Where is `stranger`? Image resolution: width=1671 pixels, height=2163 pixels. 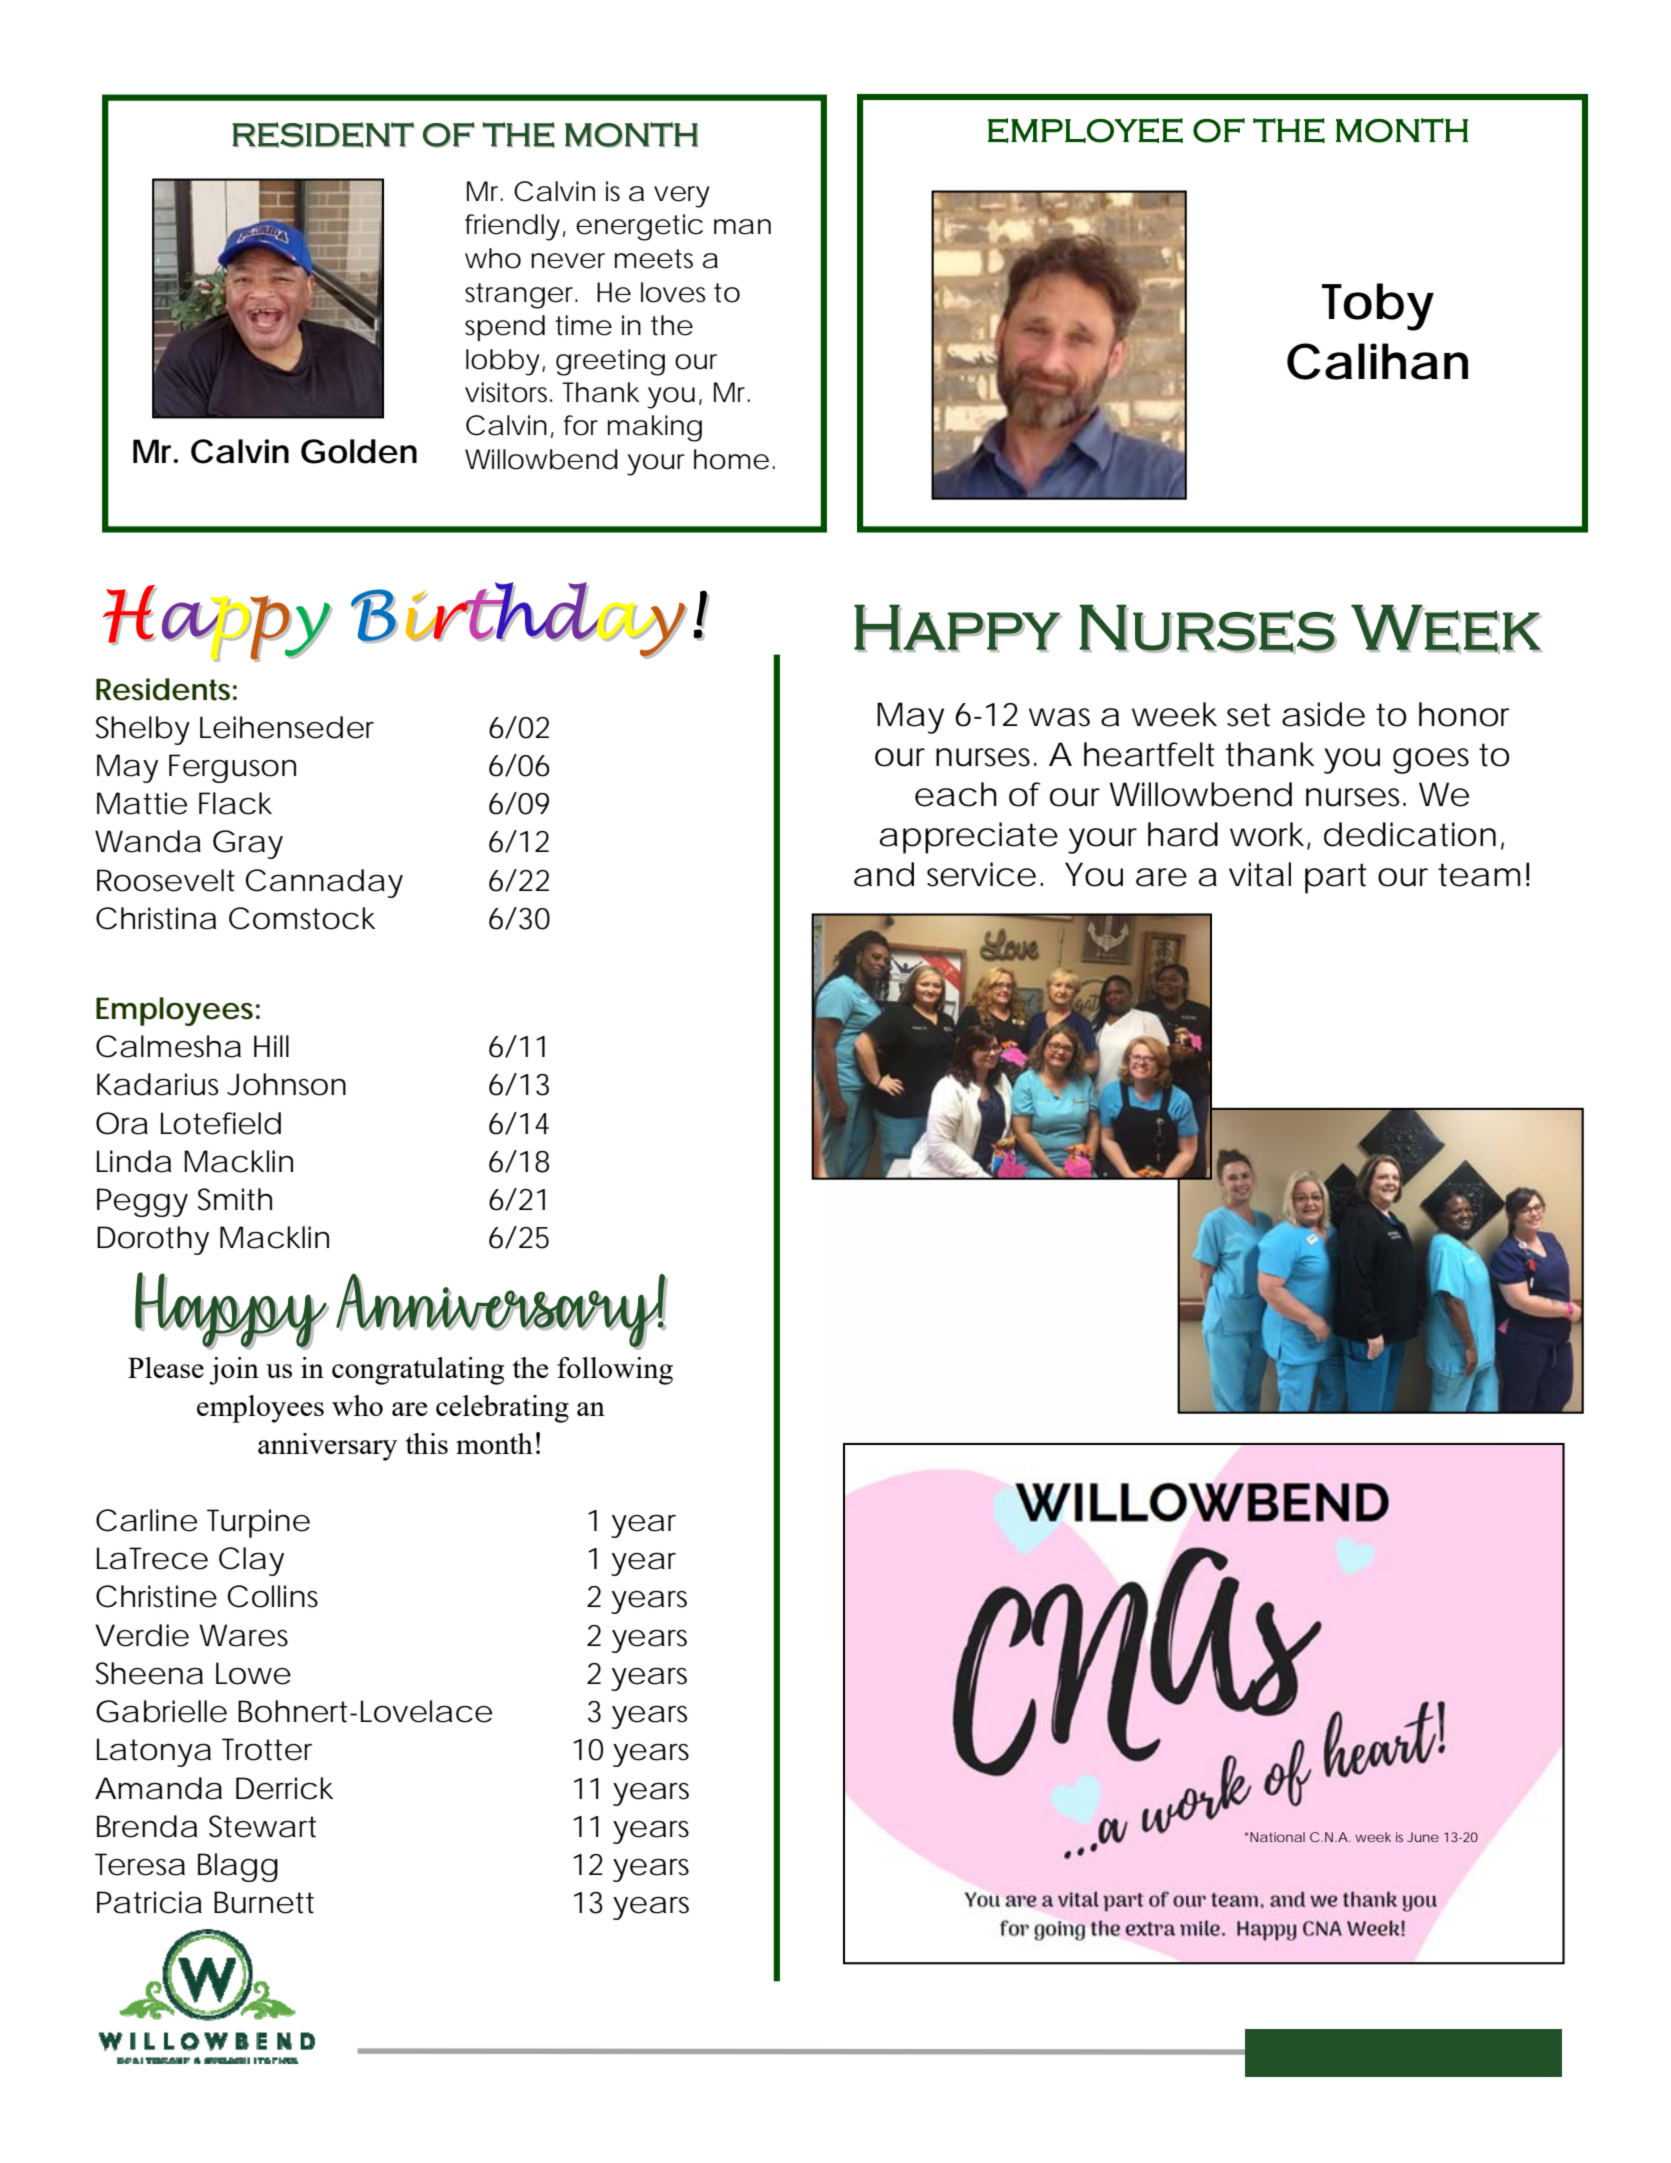 stranger is located at coordinates (520, 296).
